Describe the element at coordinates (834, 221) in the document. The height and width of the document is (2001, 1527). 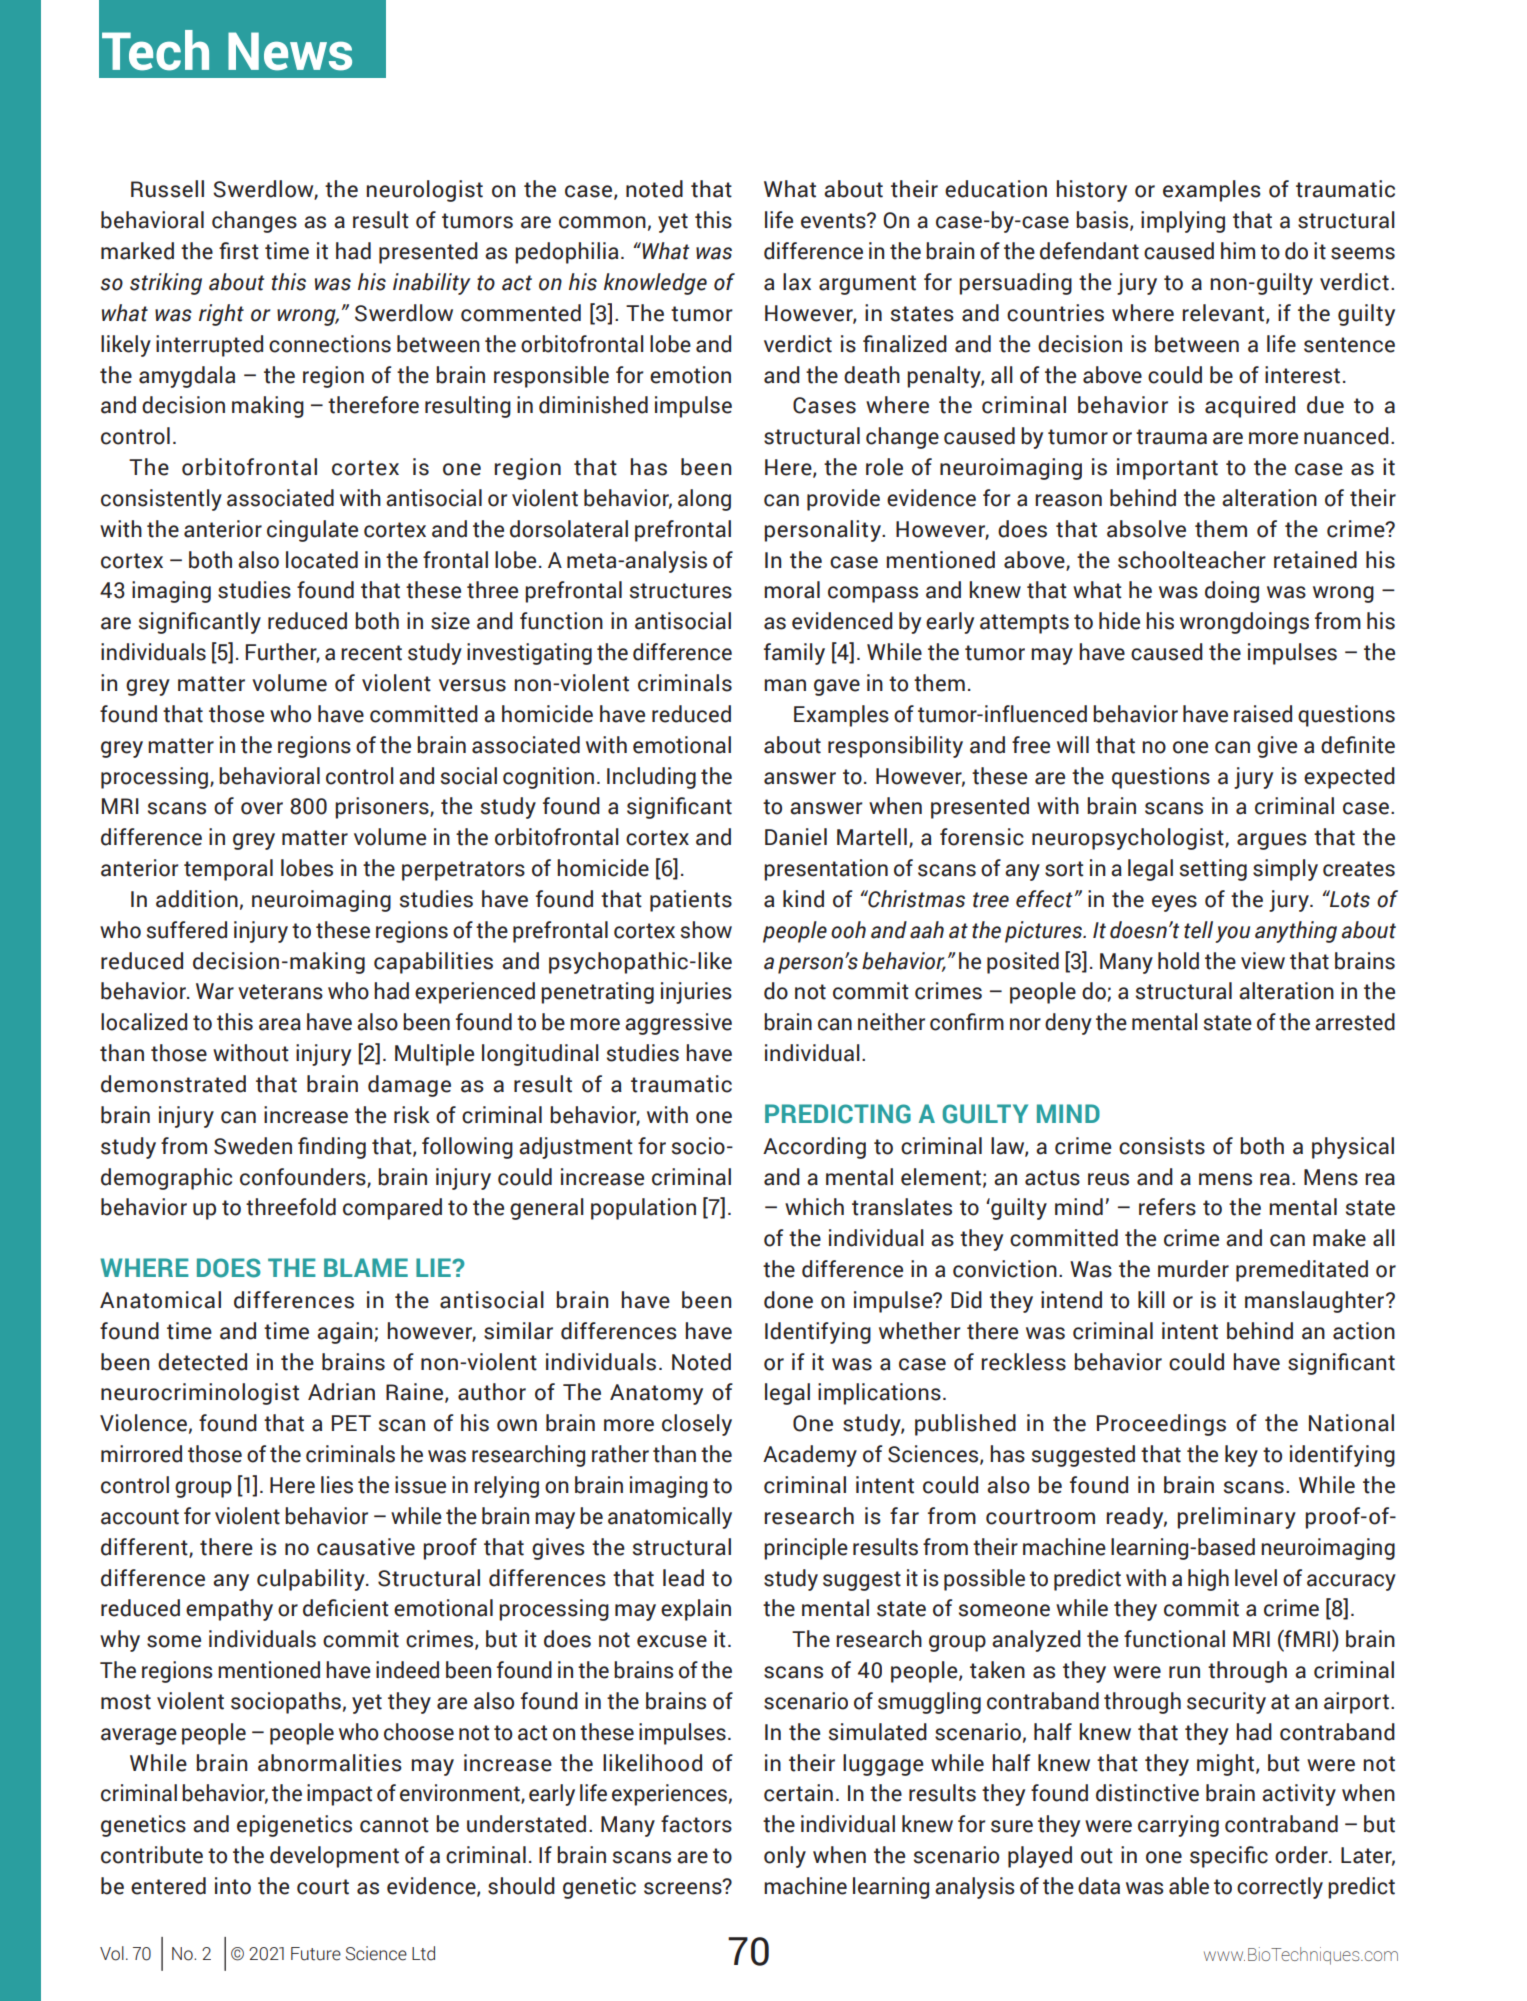
I see `events` at that location.
